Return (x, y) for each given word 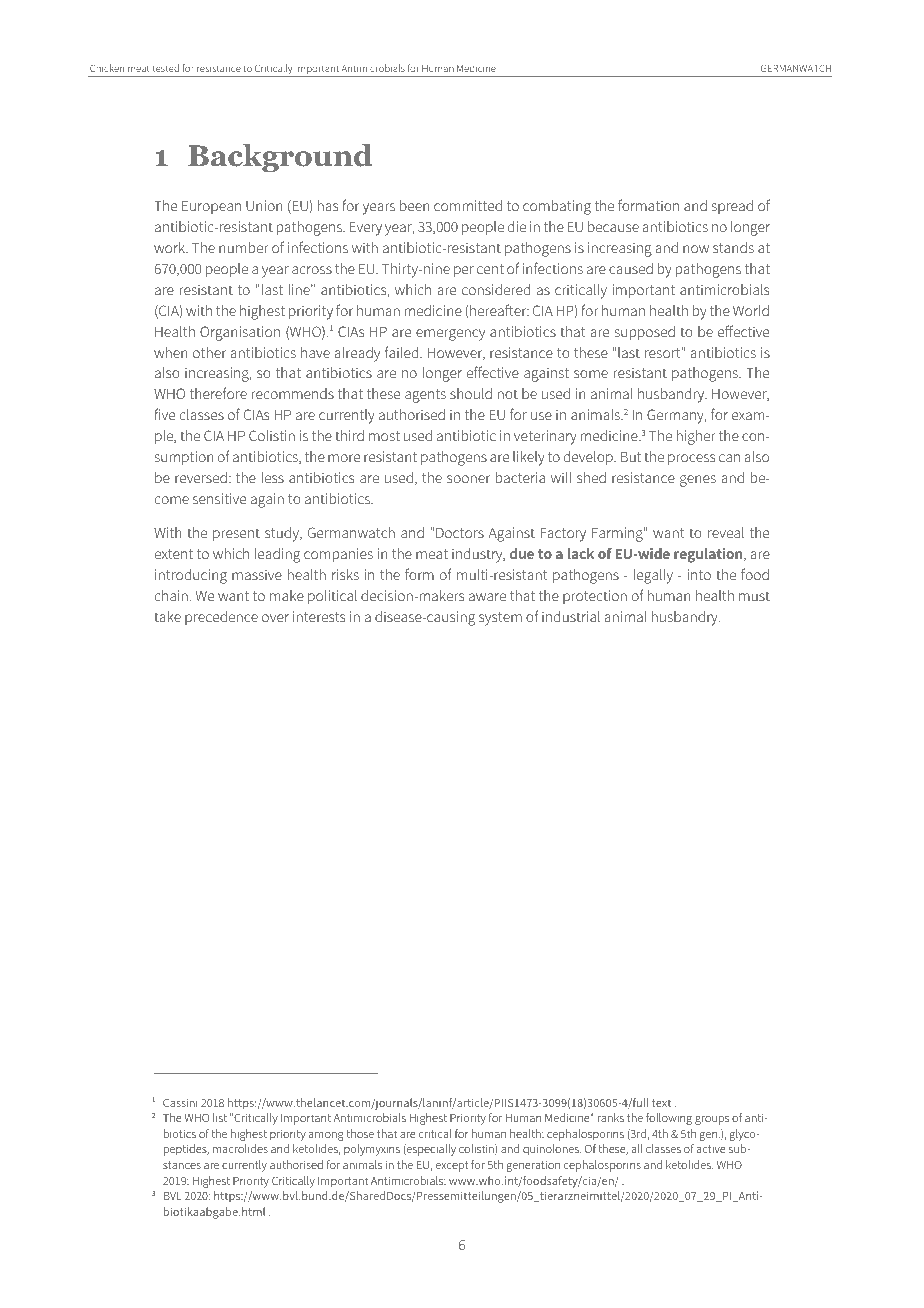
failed (403, 352)
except (452, 1166)
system (500, 619)
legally (653, 576)
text (661, 1103)
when (171, 352)
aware (487, 597)
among (326, 1136)
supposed (645, 333)
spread (732, 207)
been (415, 205)
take (167, 616)
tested (166, 68)
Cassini (180, 1102)
